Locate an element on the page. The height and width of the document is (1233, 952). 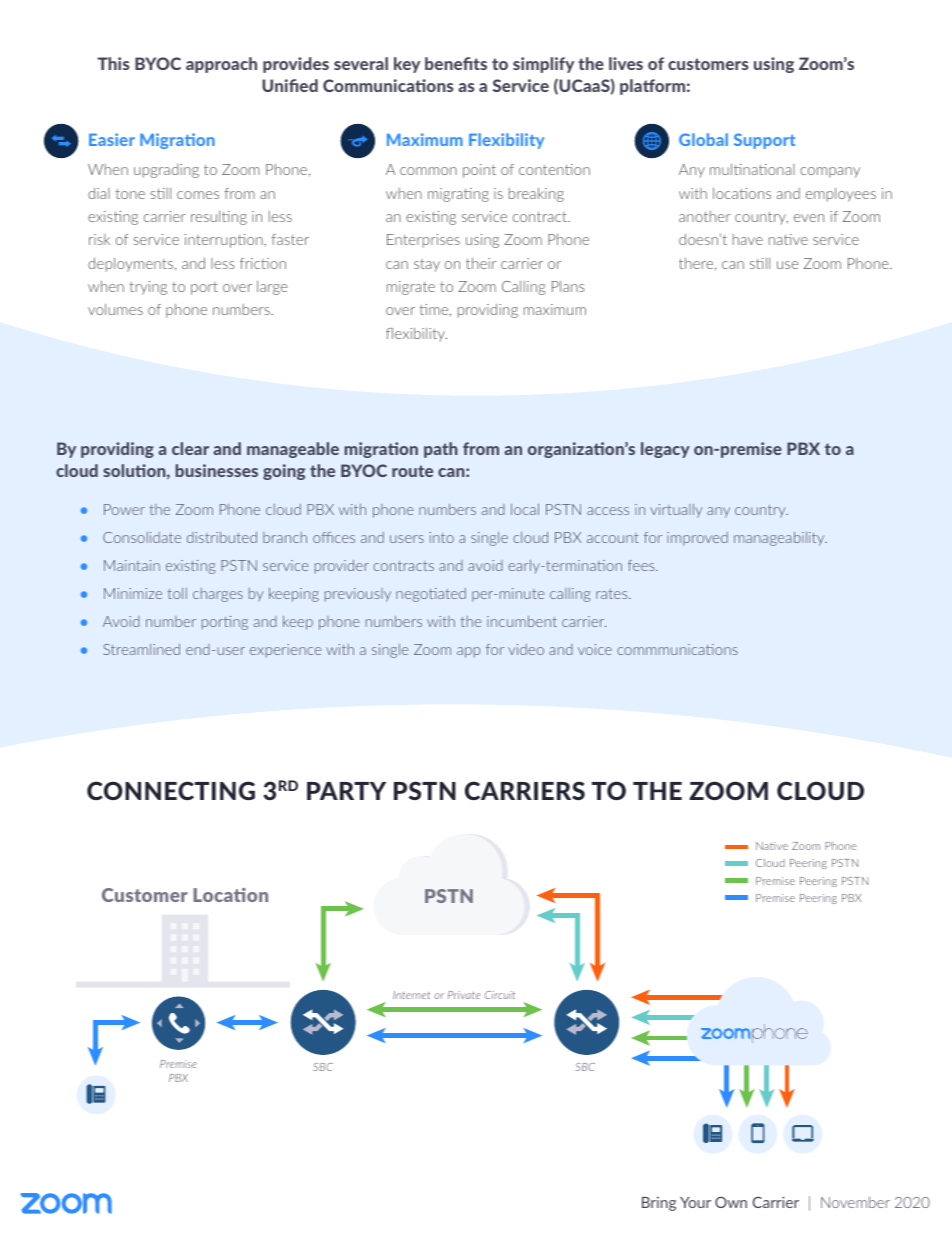
volumes is located at coordinates (115, 309).
